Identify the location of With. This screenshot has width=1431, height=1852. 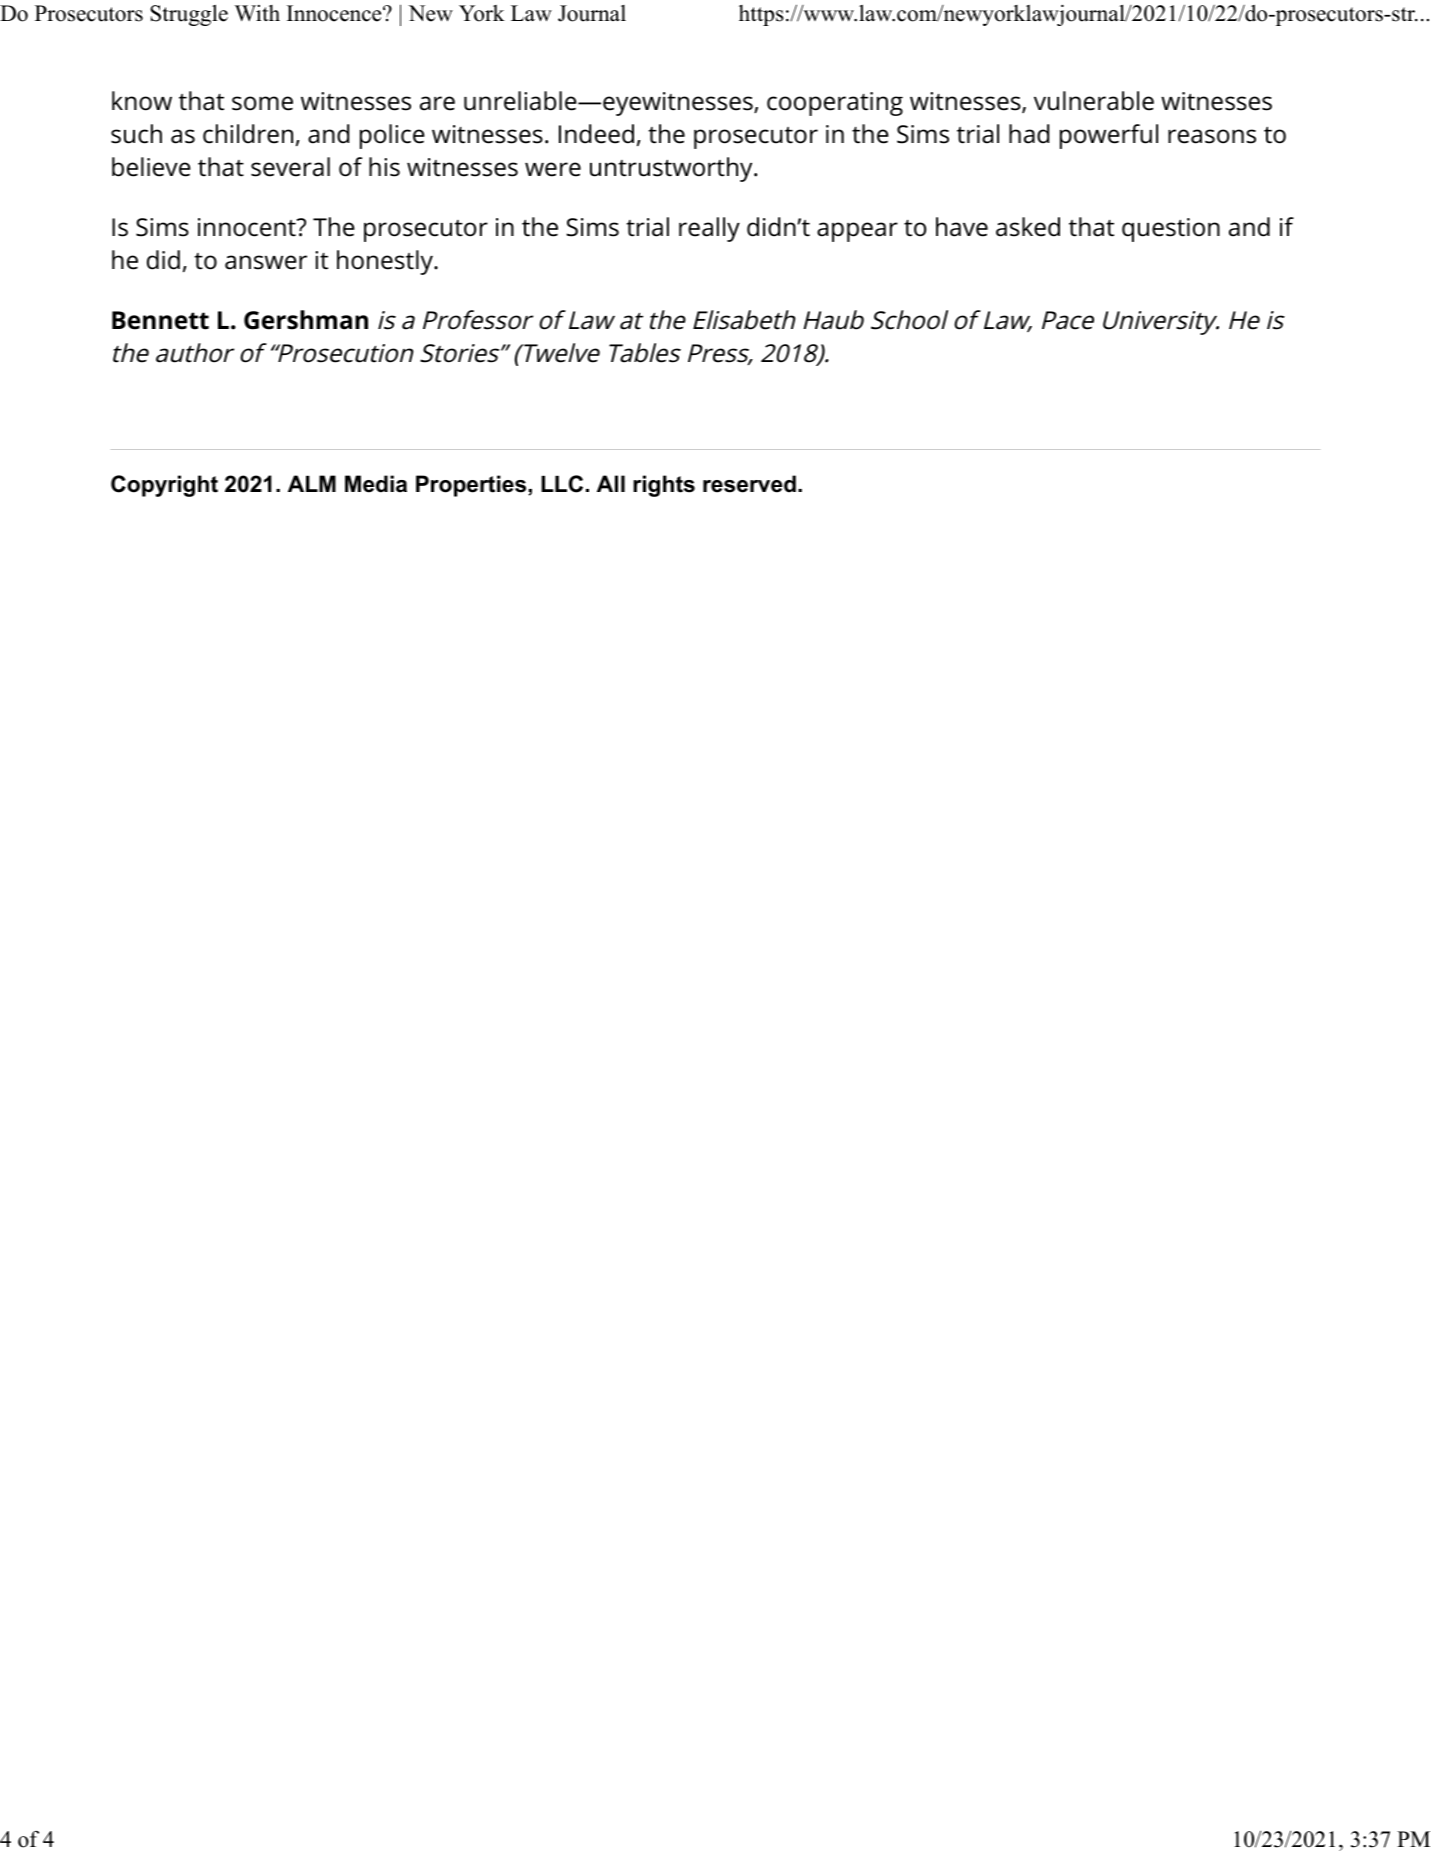
(257, 13).
